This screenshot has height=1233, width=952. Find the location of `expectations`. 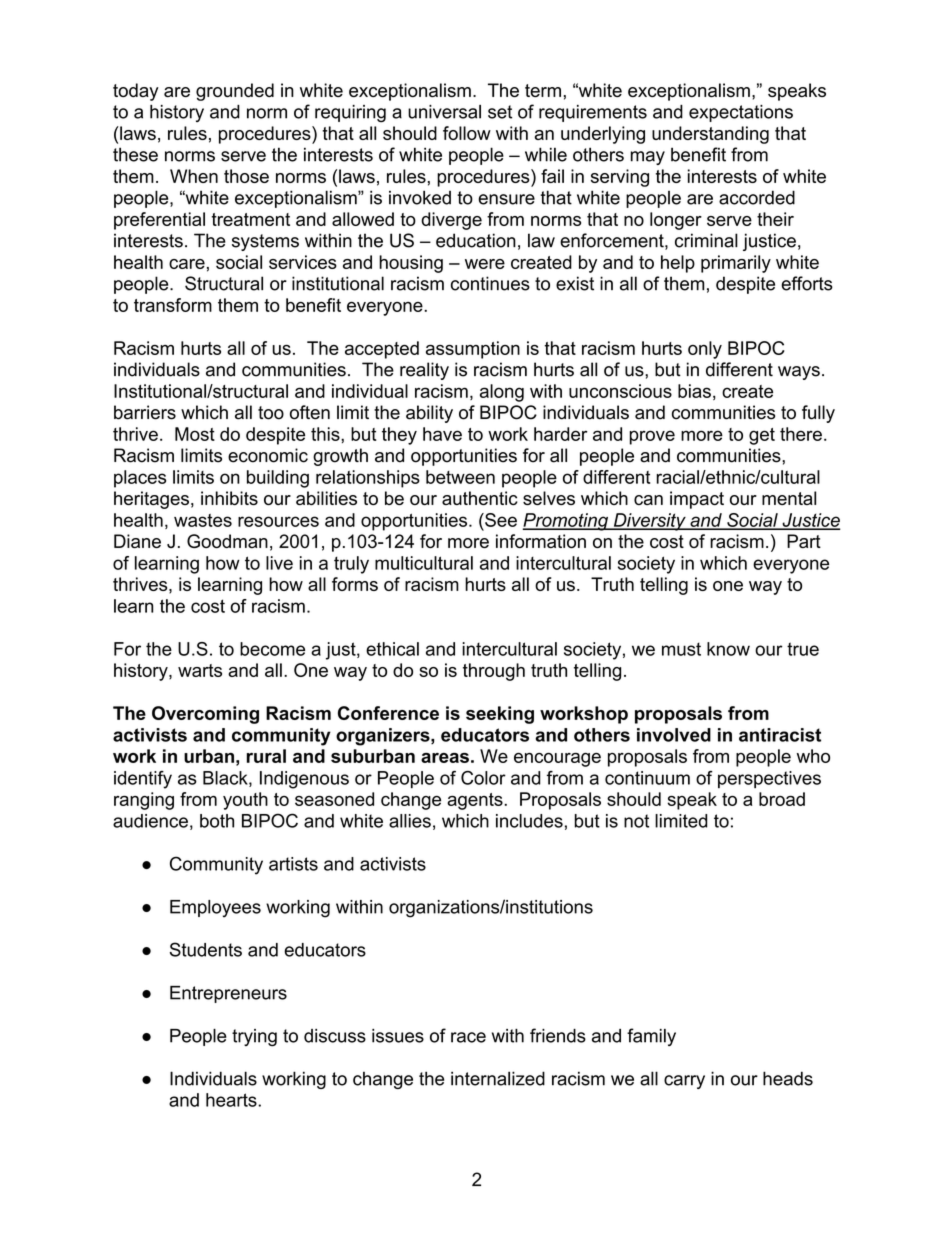

expectations is located at coordinates (741, 113).
